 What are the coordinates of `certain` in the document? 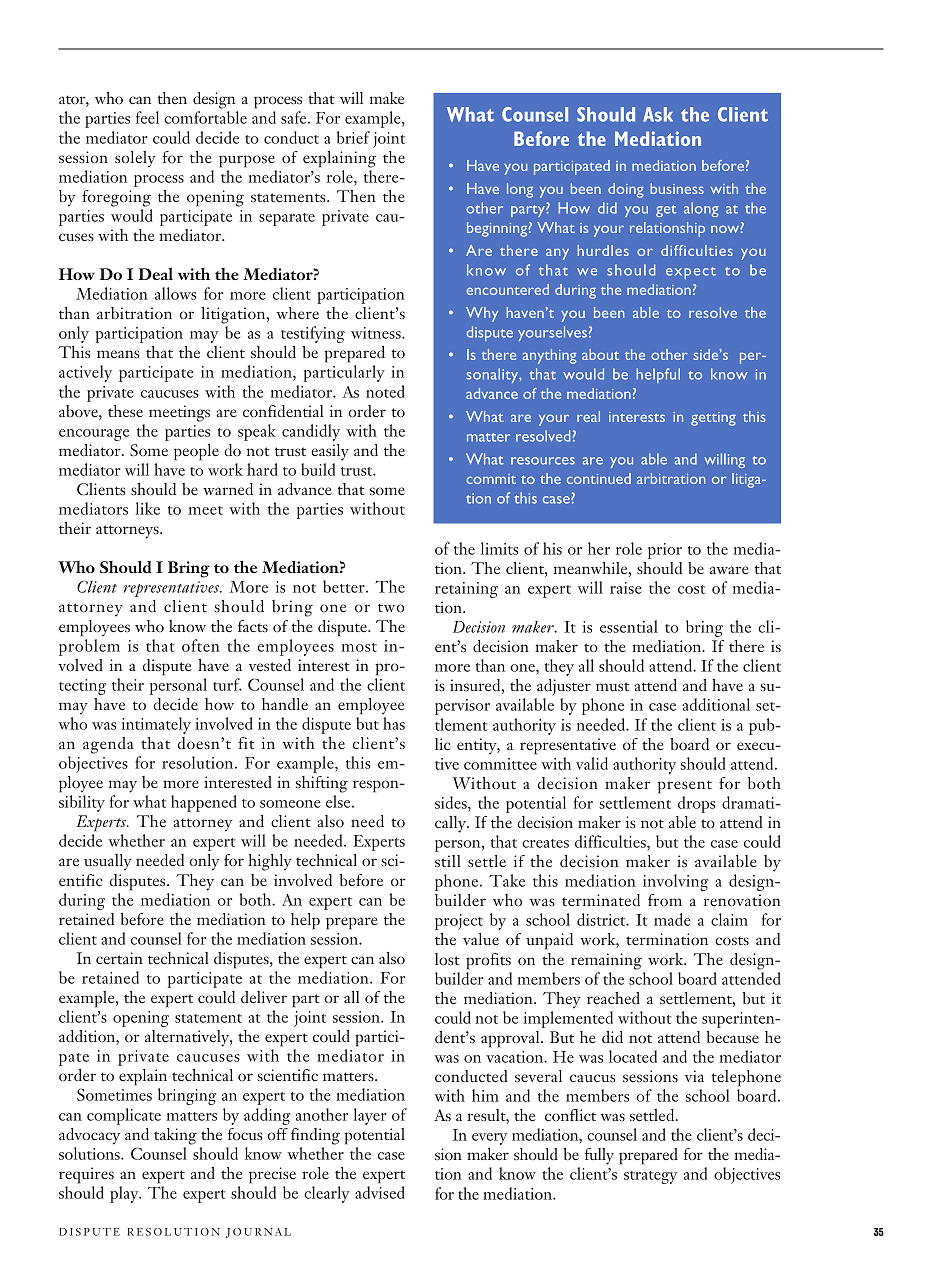 It's located at (119, 958).
